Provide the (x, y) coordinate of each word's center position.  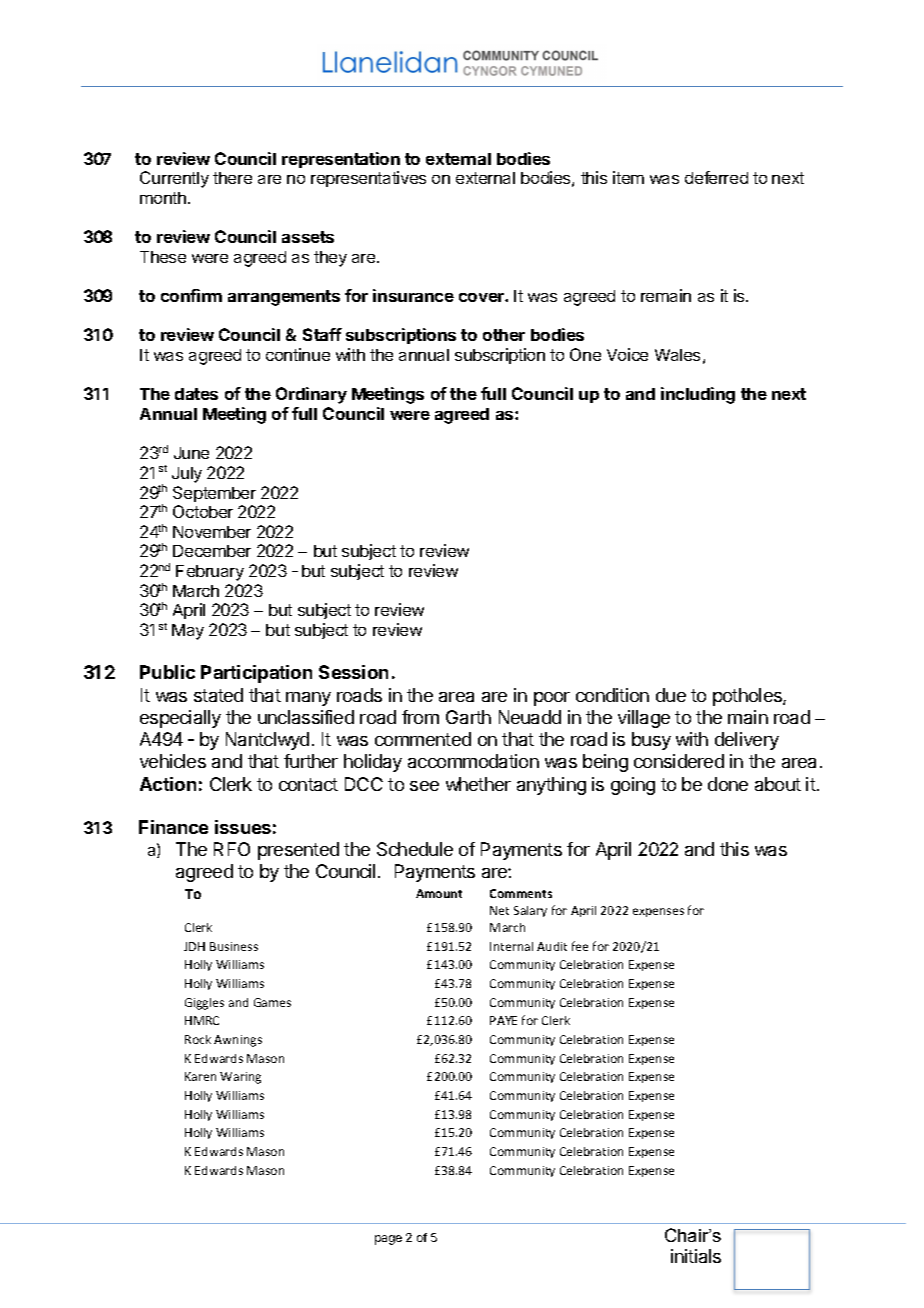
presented (298, 851)
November (212, 532)
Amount (439, 893)
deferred (716, 177)
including (698, 395)
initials (696, 1256)
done (728, 784)
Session (353, 672)
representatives (368, 179)
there (232, 178)
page (388, 1240)
